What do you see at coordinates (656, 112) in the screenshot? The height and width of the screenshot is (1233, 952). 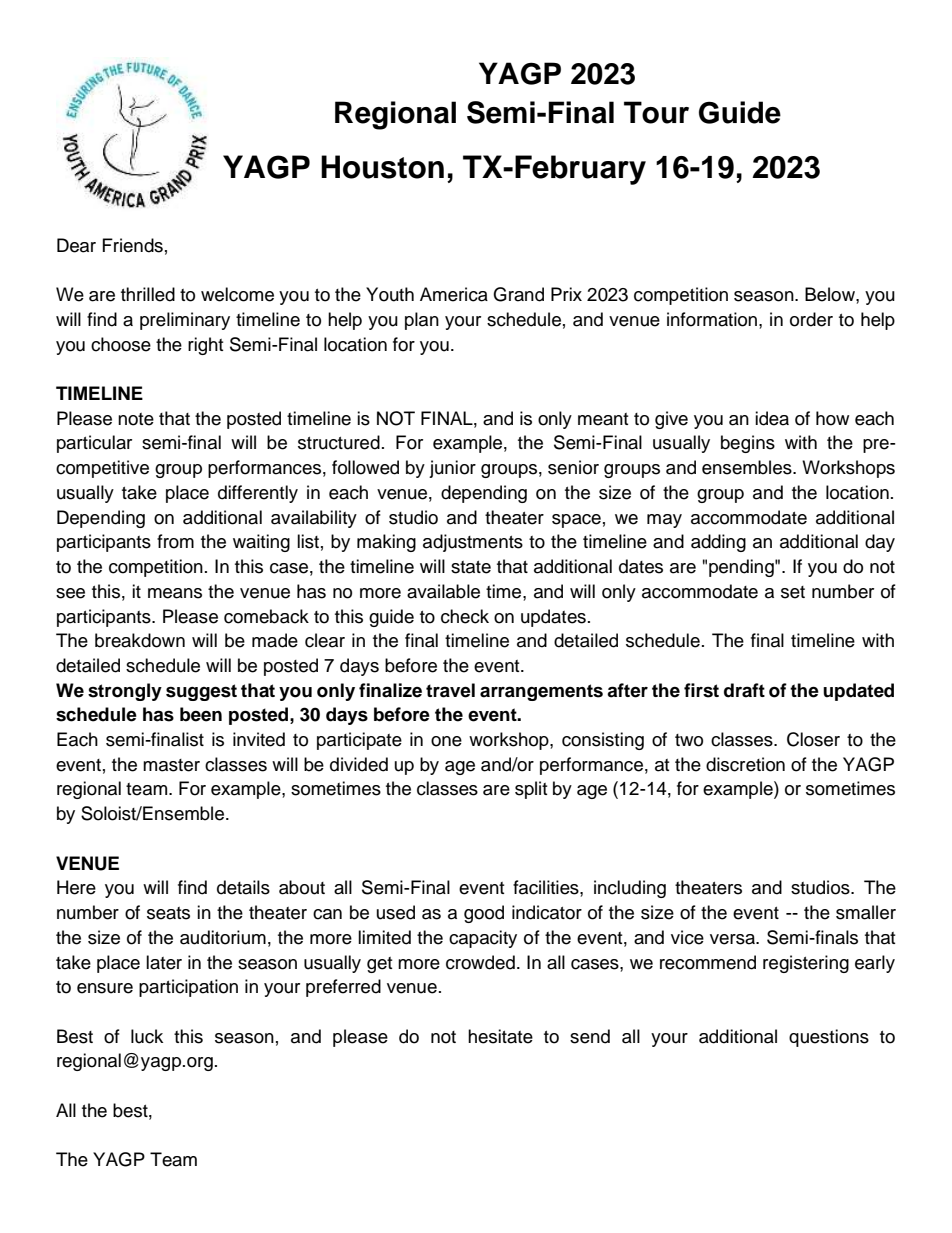 I see `Tour` at bounding box center [656, 112].
